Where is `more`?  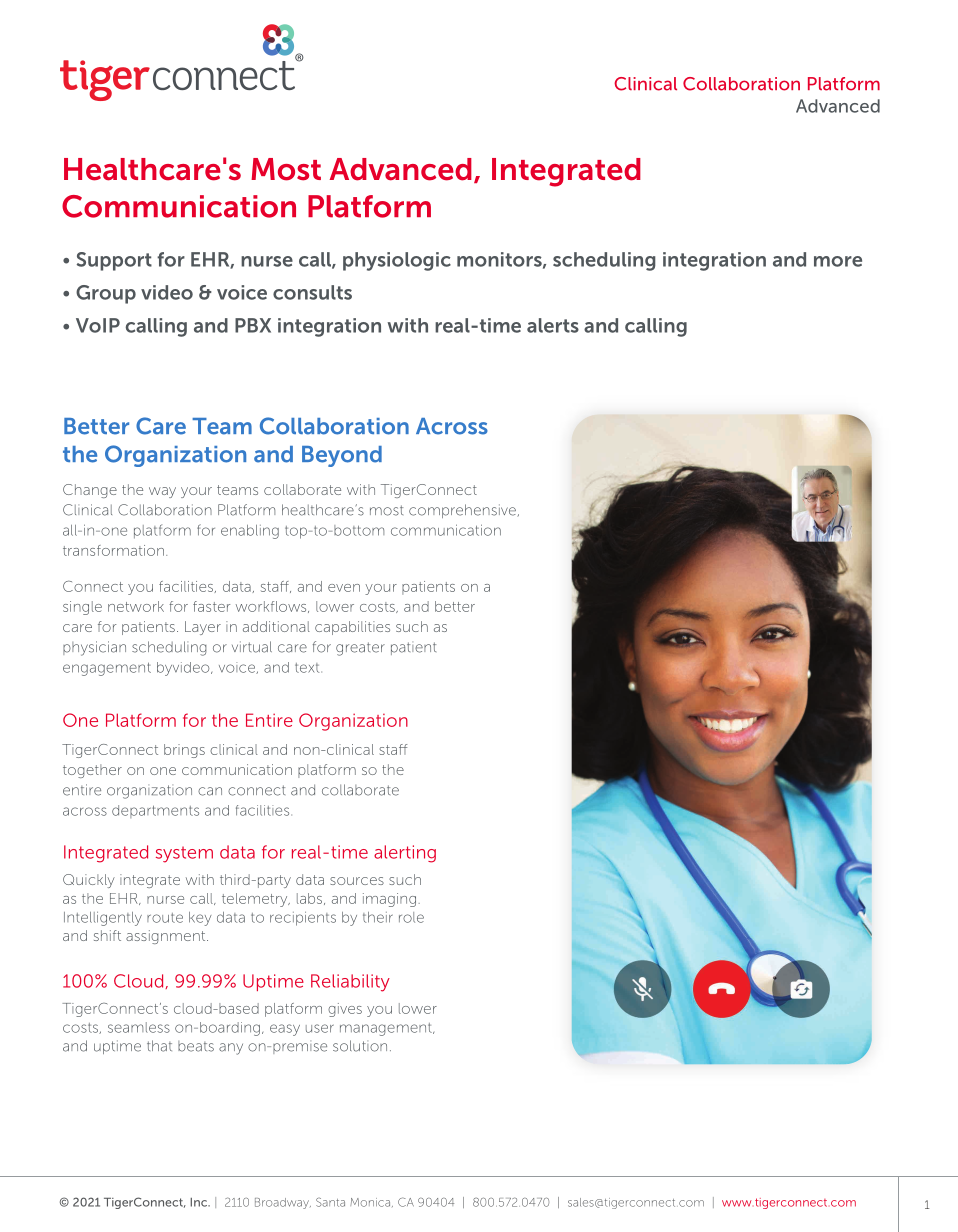 more is located at coordinates (838, 261).
